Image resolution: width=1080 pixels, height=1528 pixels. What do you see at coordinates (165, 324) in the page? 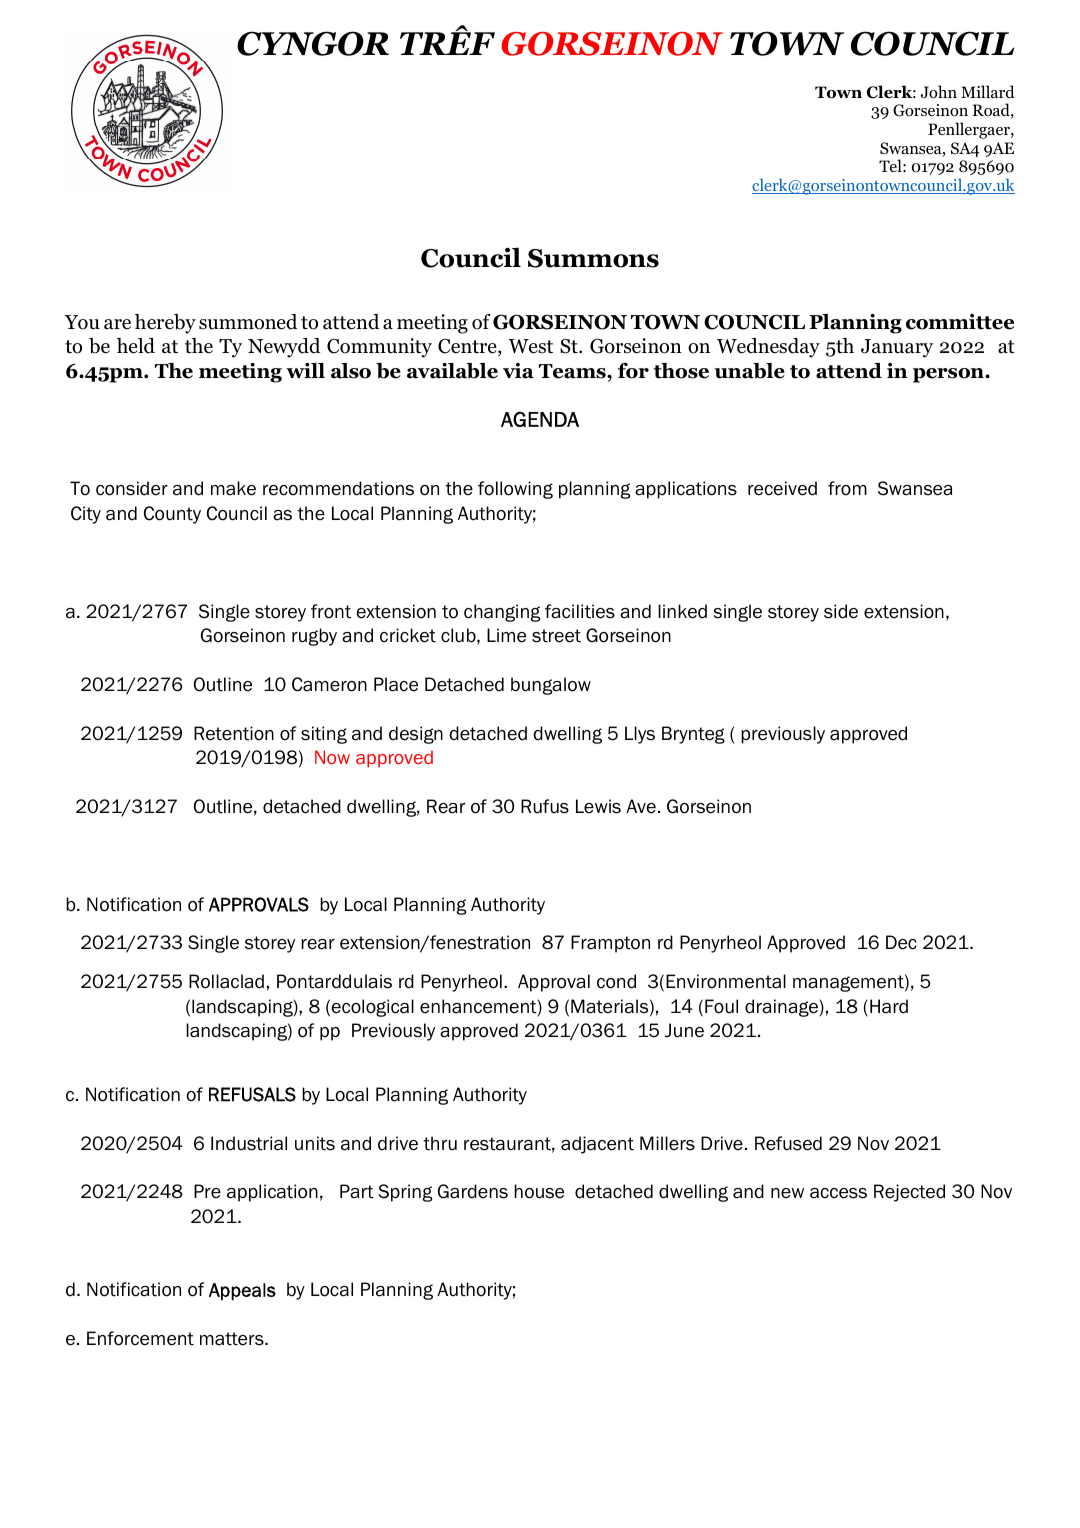
I see `hereby` at bounding box center [165, 324].
